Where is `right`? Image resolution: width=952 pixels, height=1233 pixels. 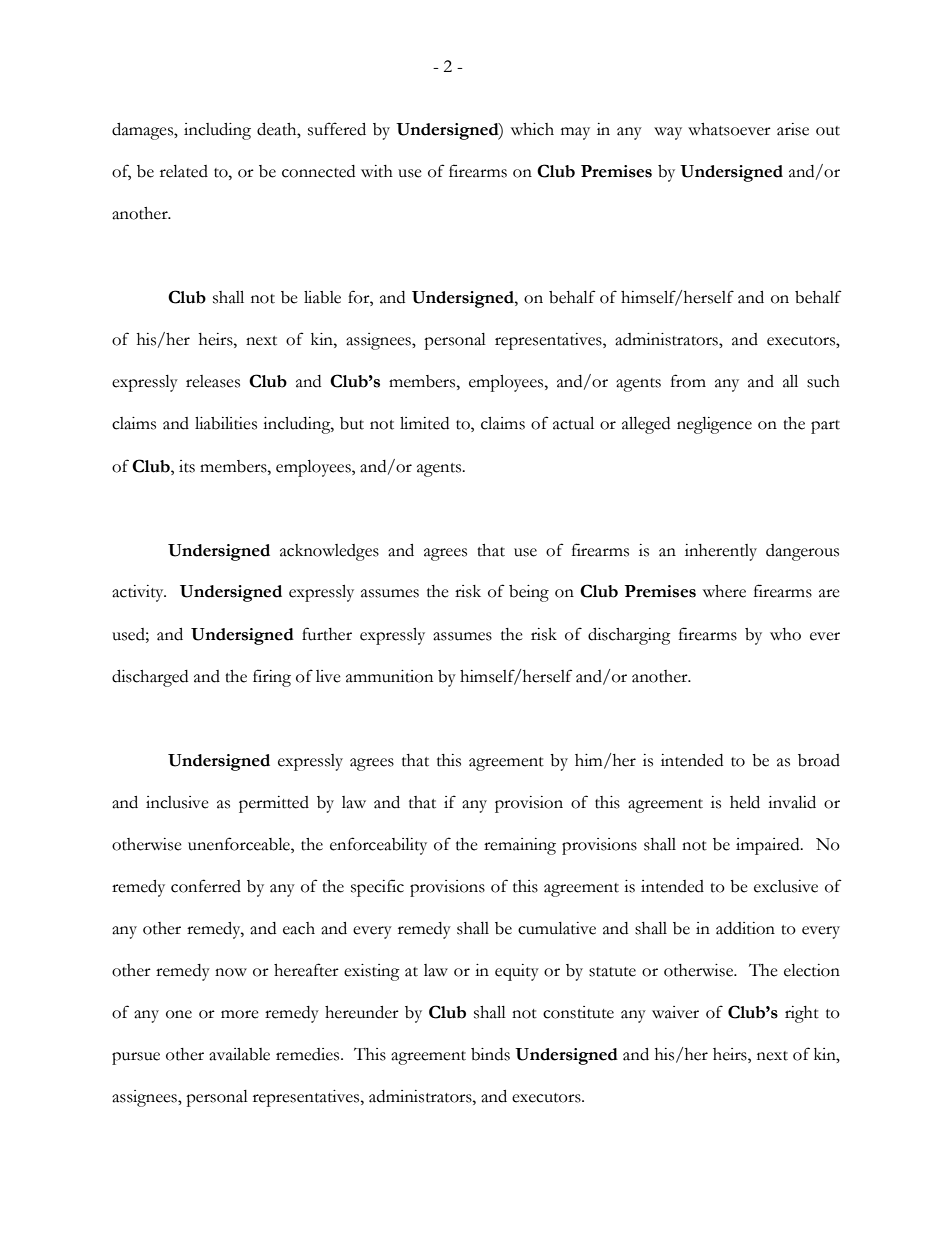
right is located at coordinates (802, 1014).
